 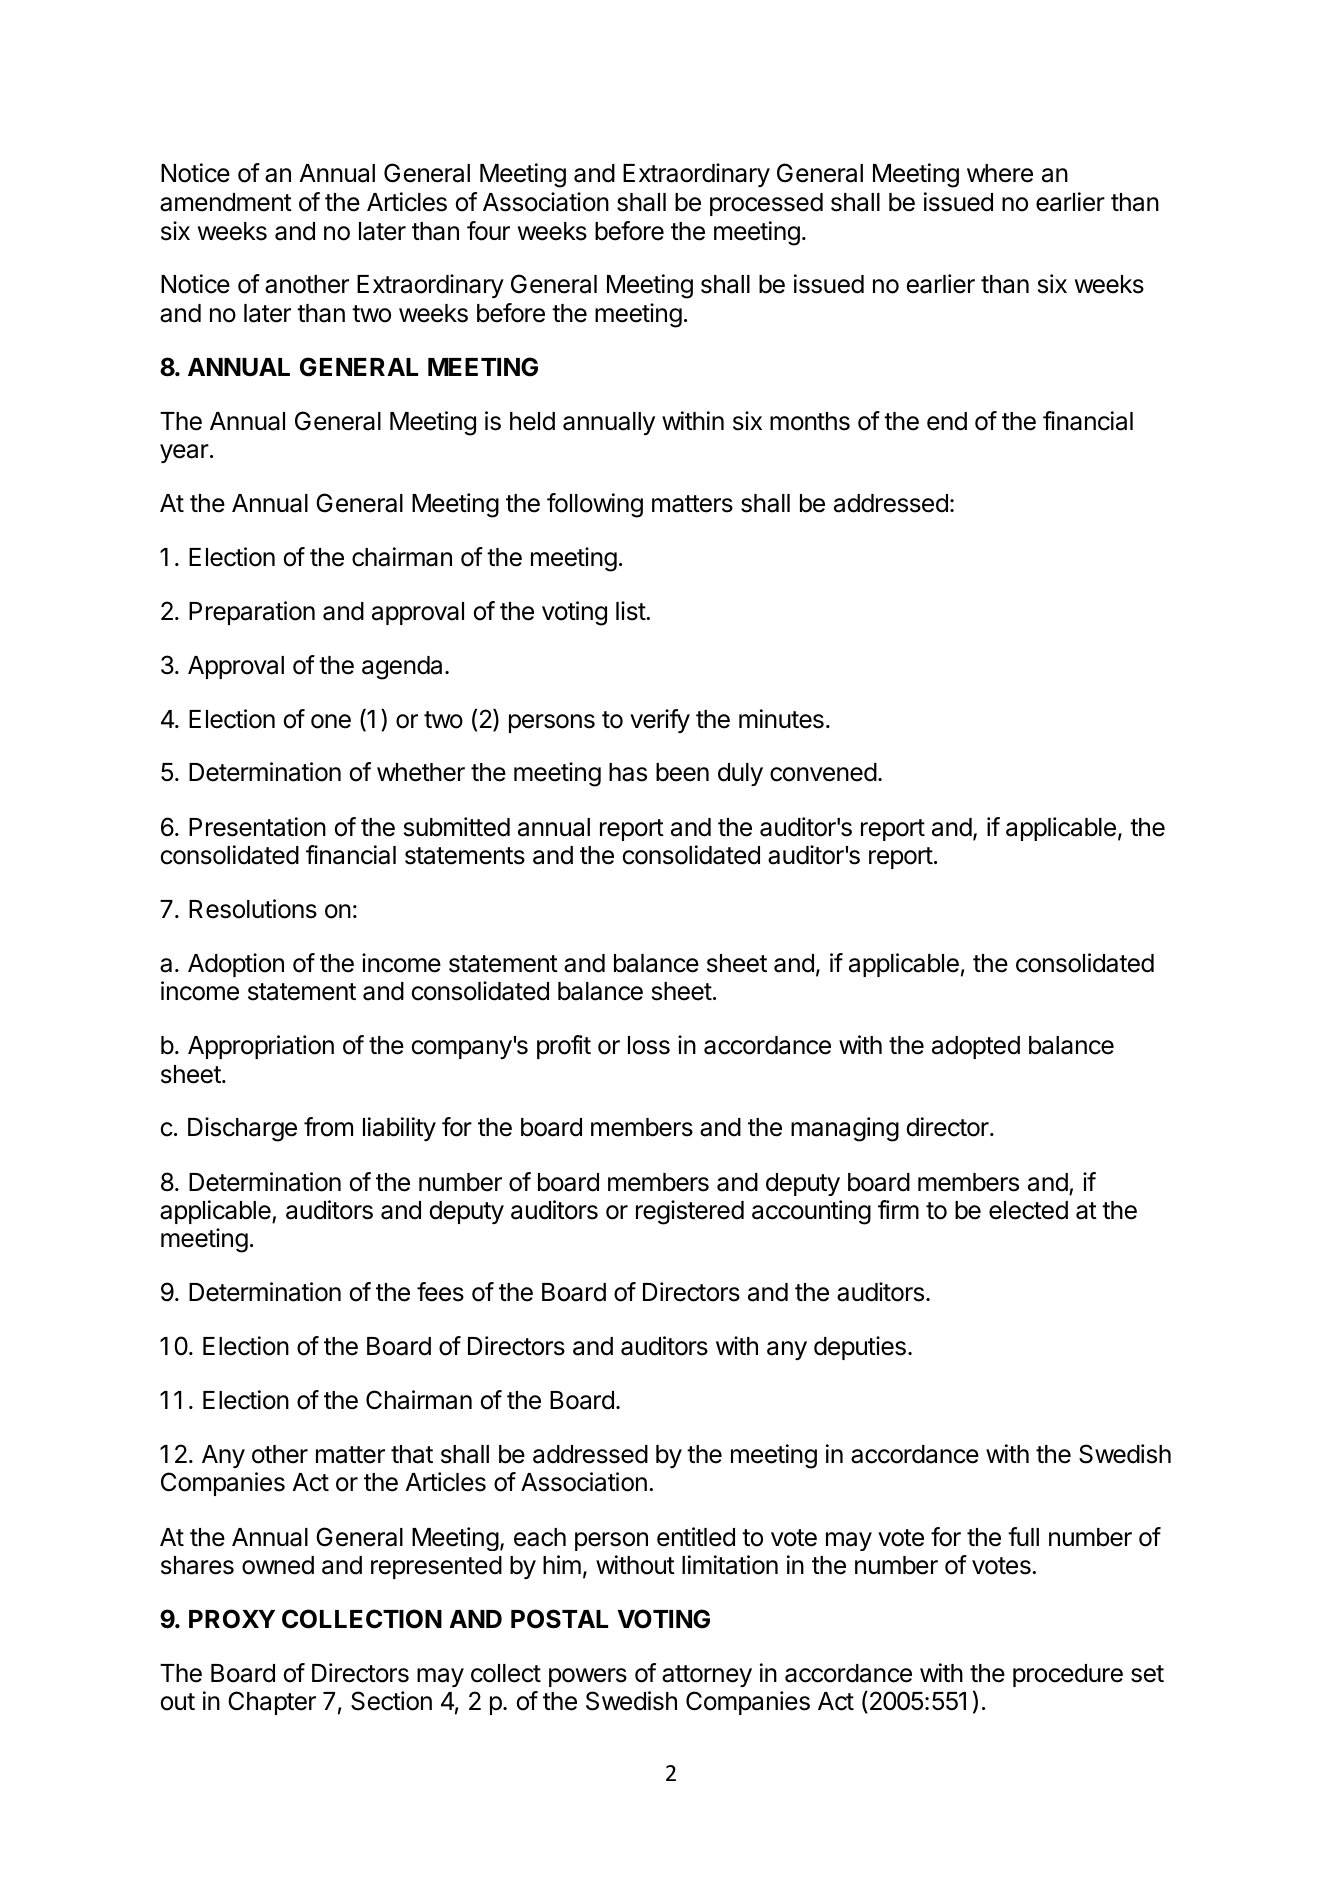 I want to click on processed, so click(x=766, y=204).
